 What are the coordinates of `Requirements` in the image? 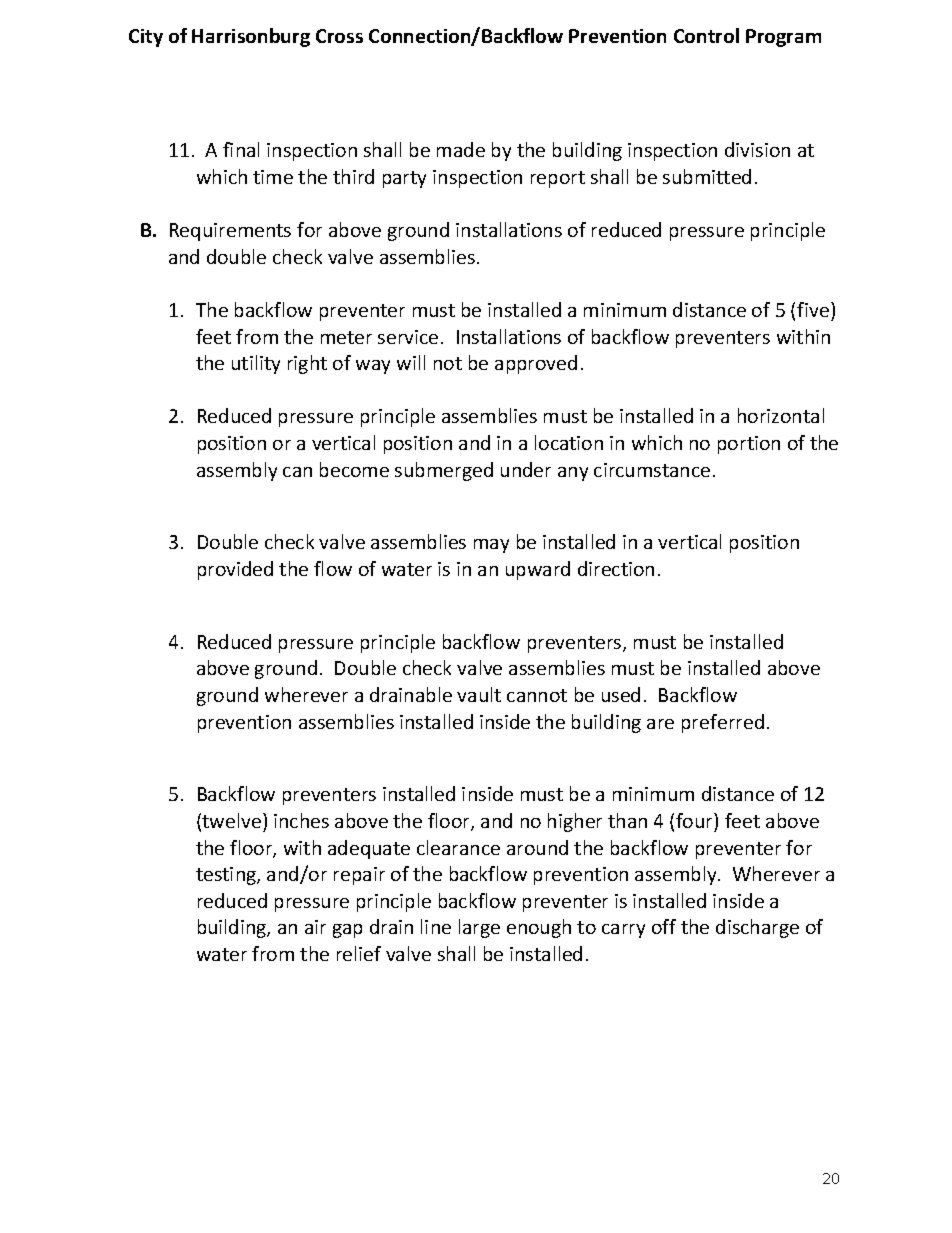 It's located at (230, 232).
